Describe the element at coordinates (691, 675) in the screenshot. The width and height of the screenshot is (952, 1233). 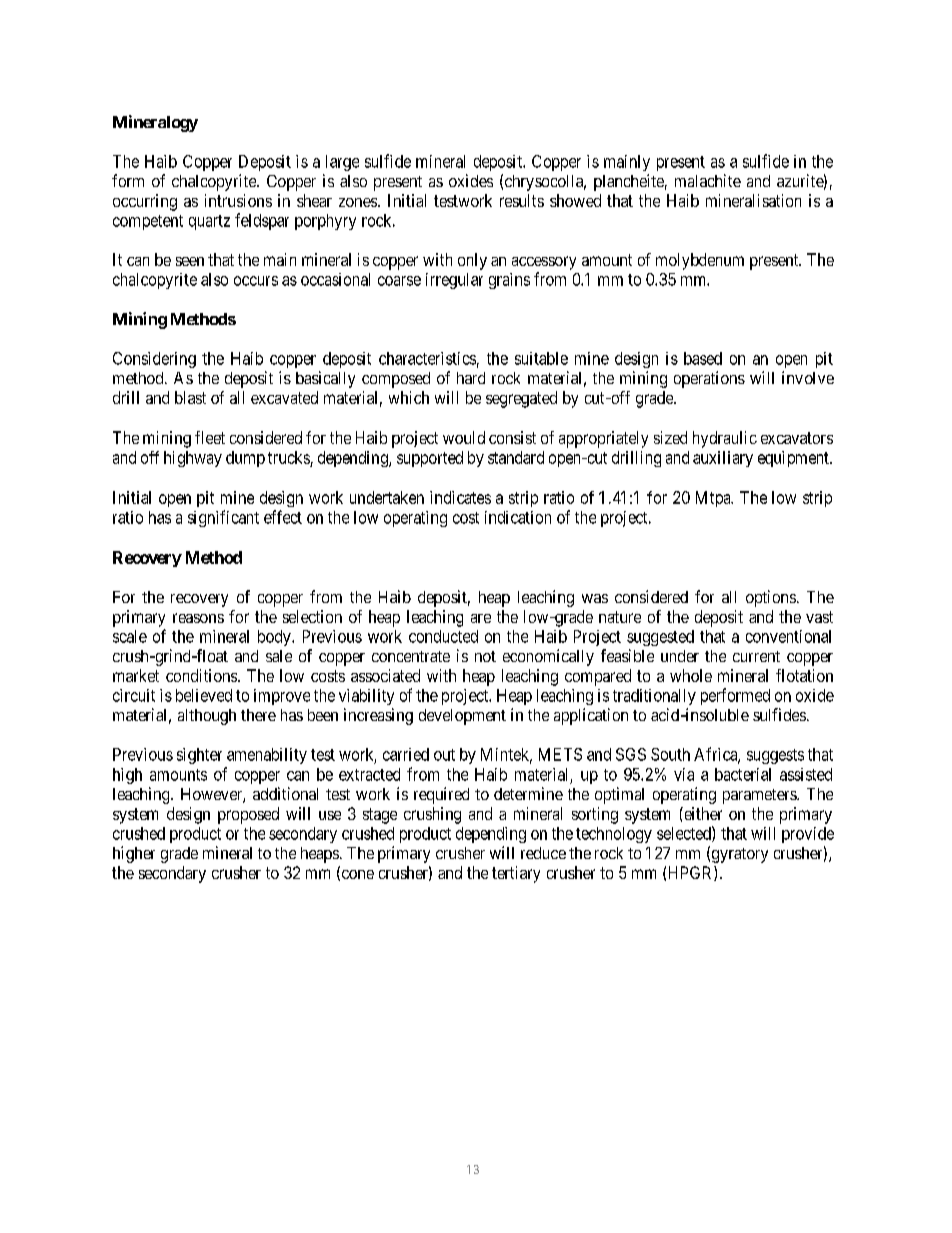
I see `whole` at that location.
